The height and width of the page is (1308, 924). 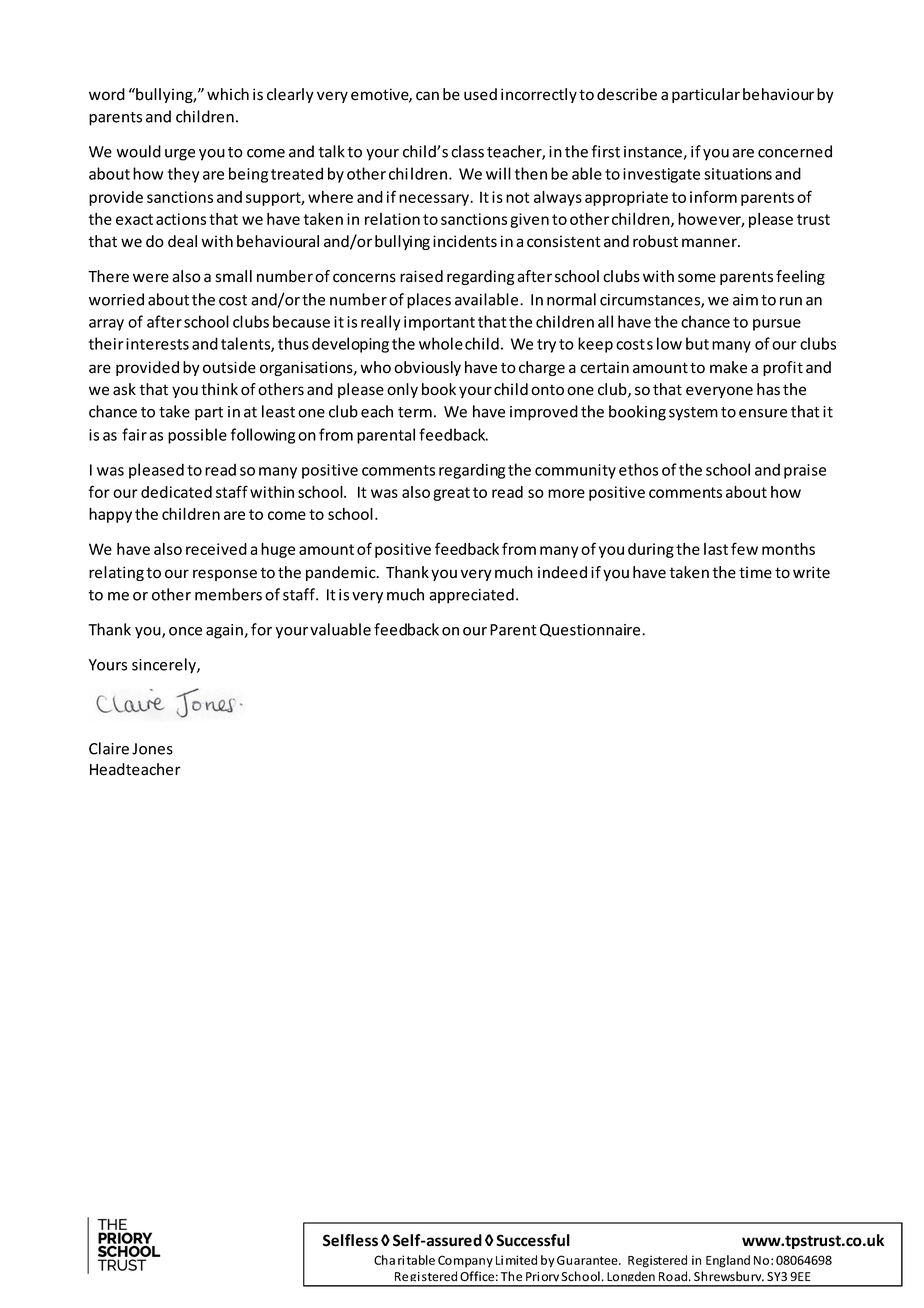 I want to click on Successful, so click(x=533, y=1240).
